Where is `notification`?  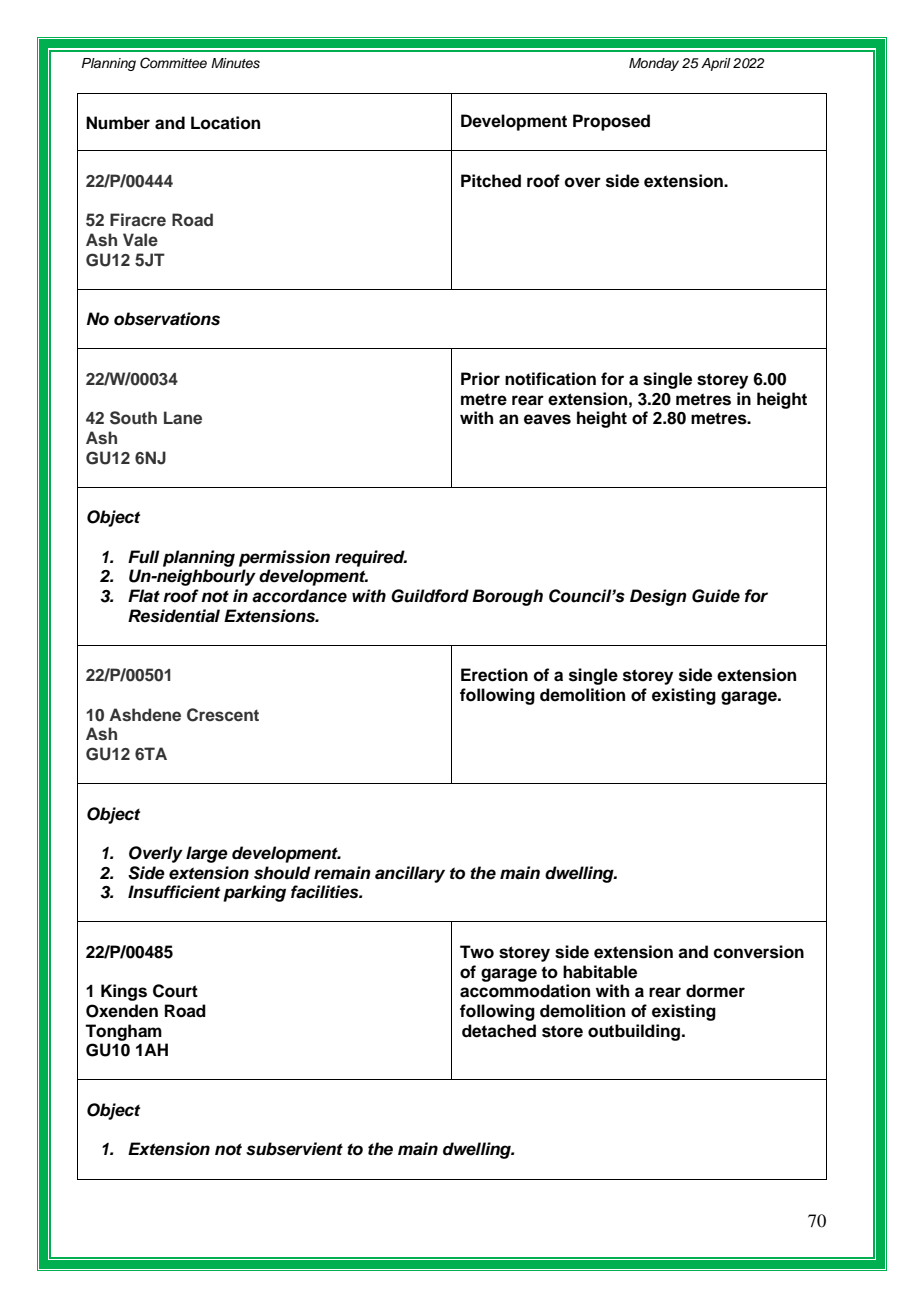 notification is located at coordinates (550, 379).
